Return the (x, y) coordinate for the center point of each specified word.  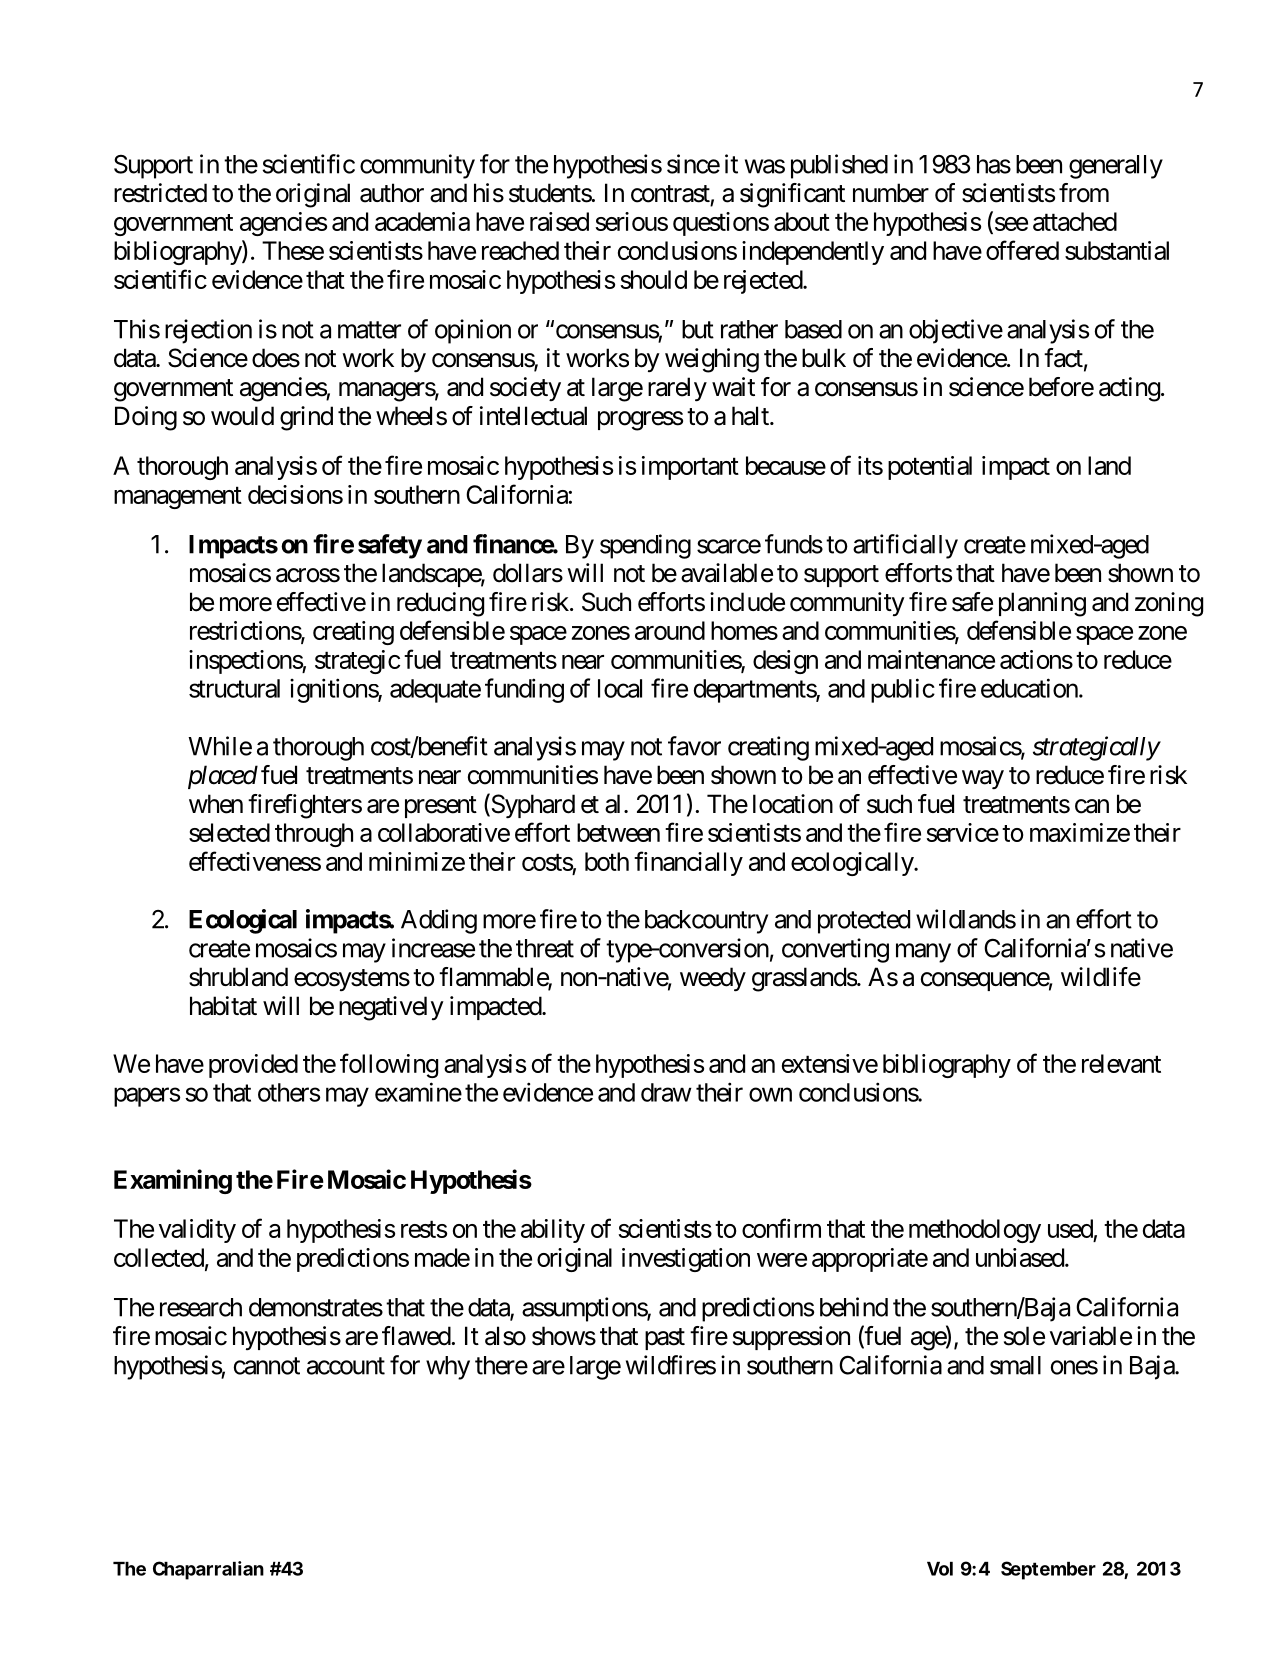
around (670, 630)
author (392, 193)
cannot (267, 1366)
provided (253, 1066)
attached (1075, 221)
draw (666, 1092)
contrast (670, 194)
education (1029, 688)
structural (234, 688)
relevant (1121, 1063)
